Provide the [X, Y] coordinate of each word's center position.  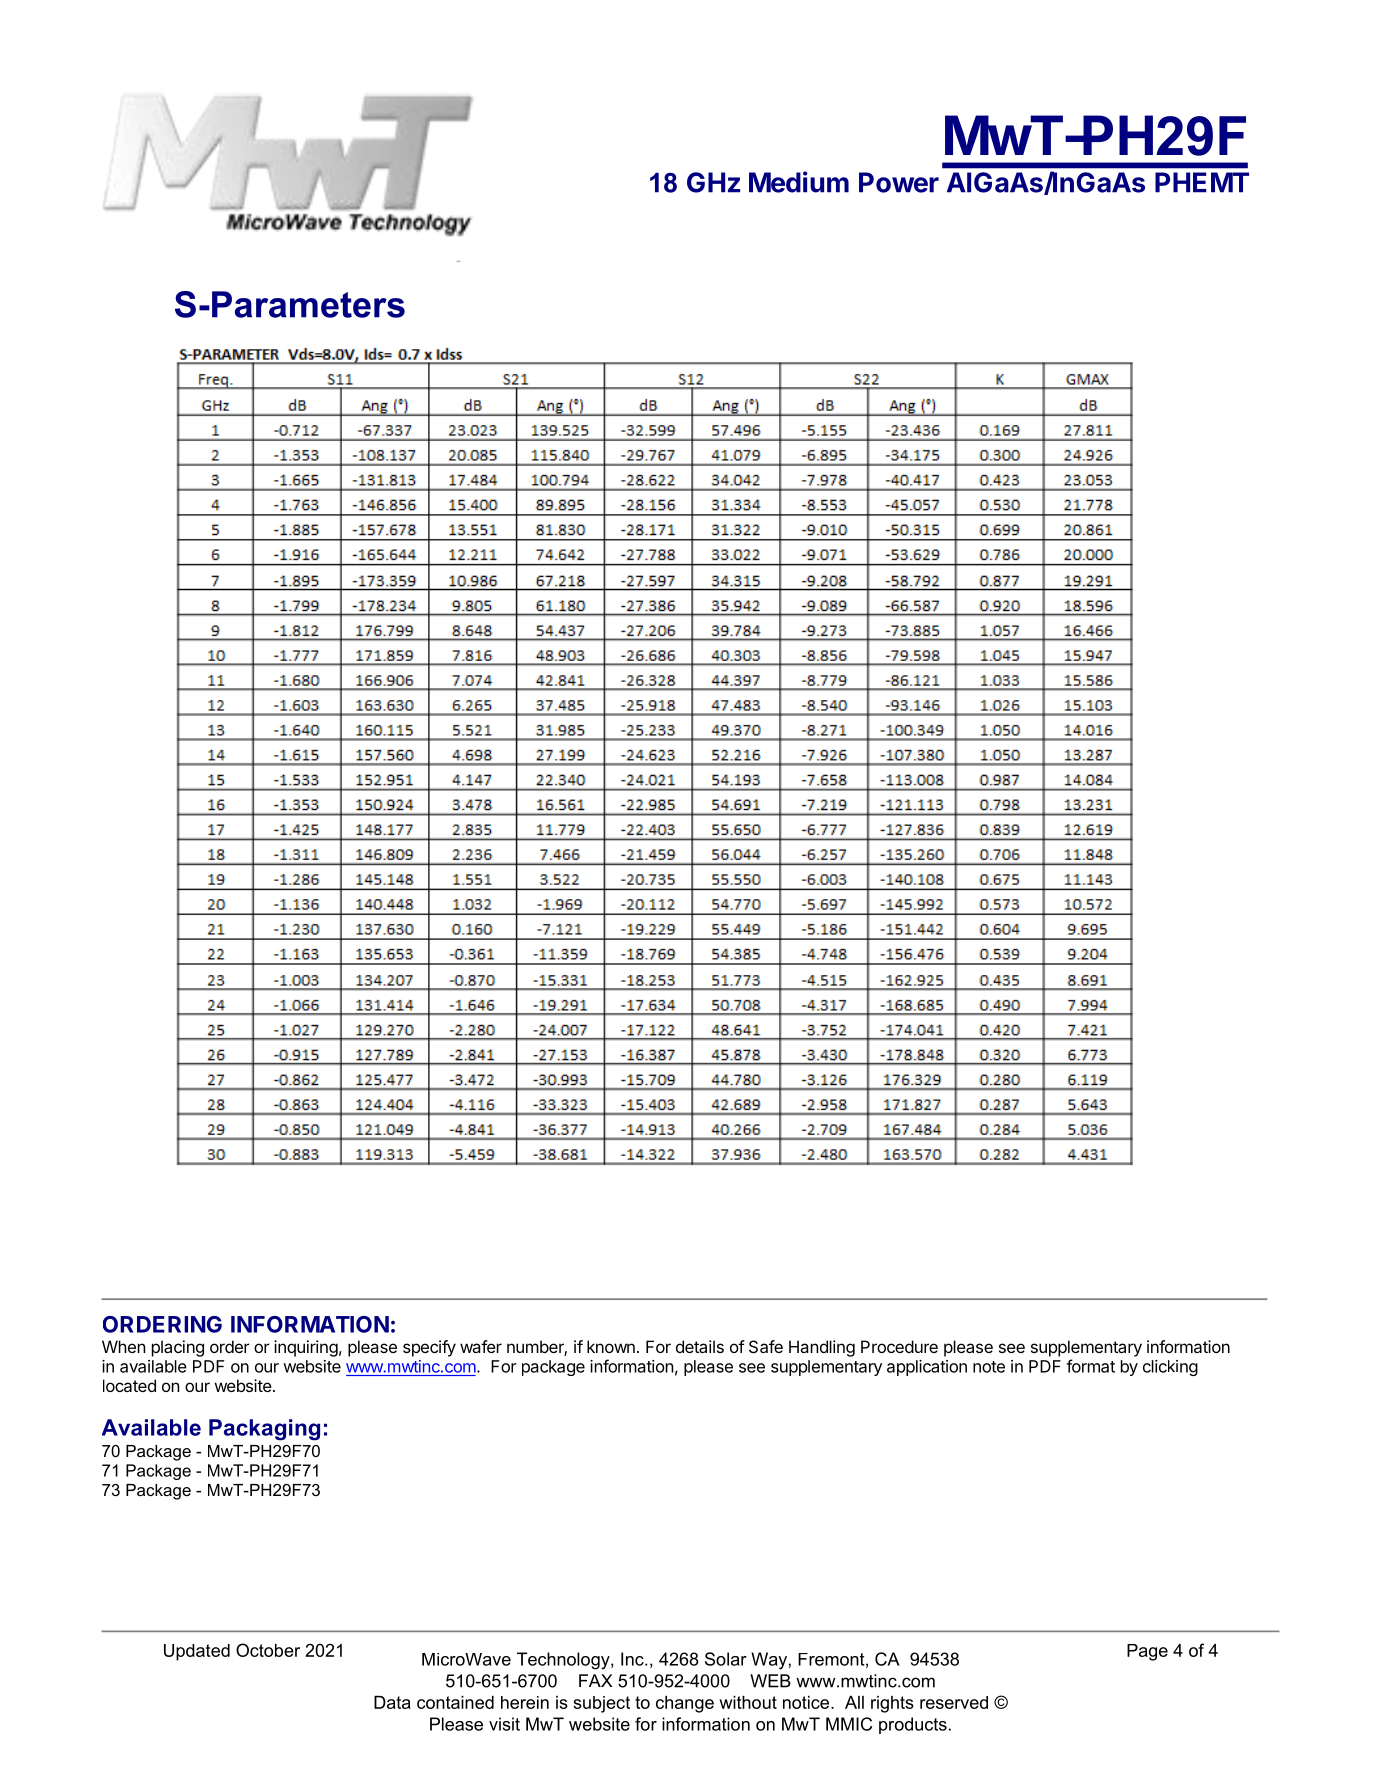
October [268, 1650]
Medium [799, 182]
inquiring [306, 1348]
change [685, 1704]
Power [899, 182]
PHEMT [1202, 182]
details [700, 1346]
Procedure [899, 1346]
